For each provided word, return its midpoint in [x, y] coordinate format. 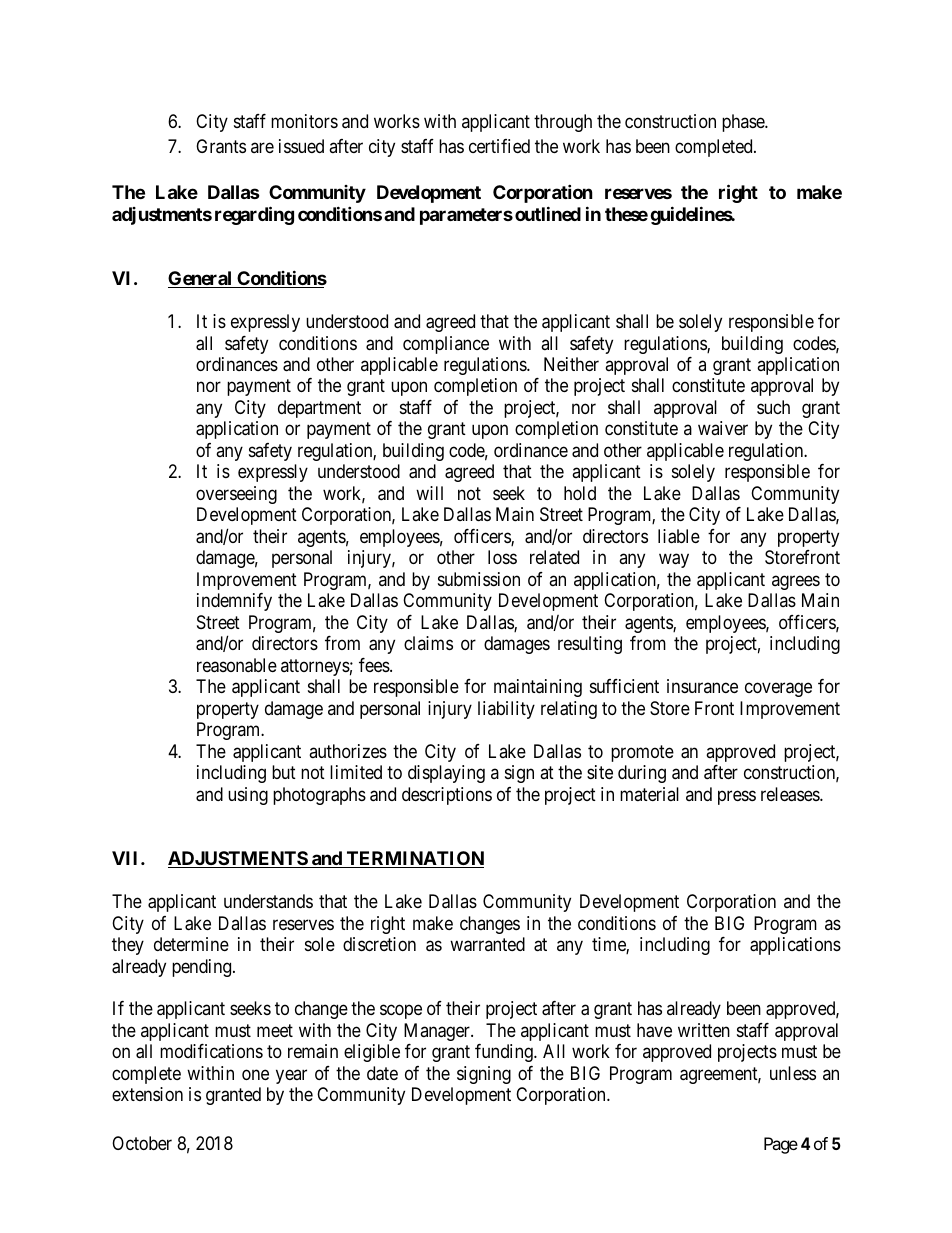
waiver [723, 428]
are [262, 147]
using [248, 796]
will [429, 493]
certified [499, 146]
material [649, 794]
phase [744, 123]
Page [781, 1145]
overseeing [236, 495]
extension [147, 1094]
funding [505, 1053]
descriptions [447, 796]
